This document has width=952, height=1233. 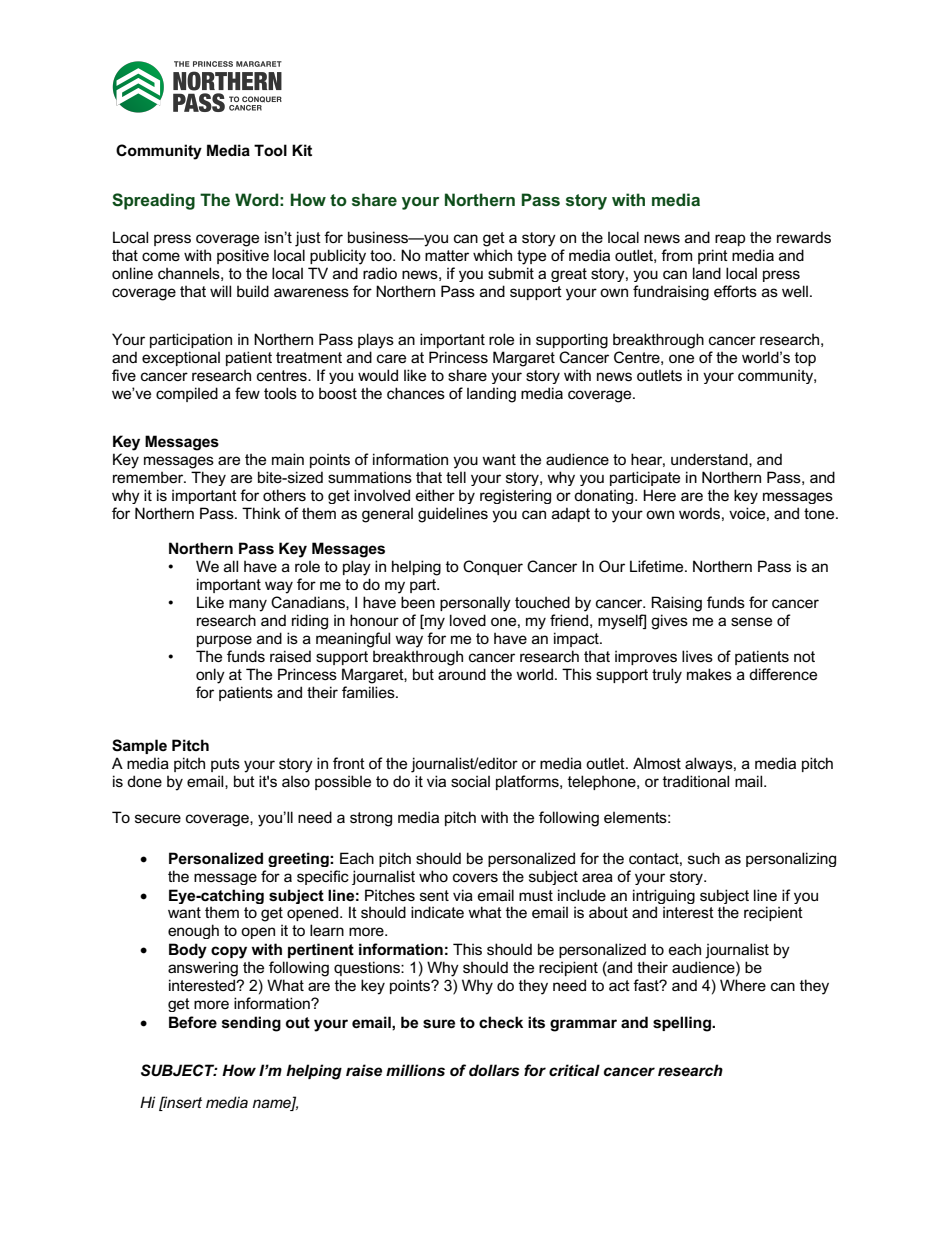 I want to click on many, so click(x=248, y=605).
